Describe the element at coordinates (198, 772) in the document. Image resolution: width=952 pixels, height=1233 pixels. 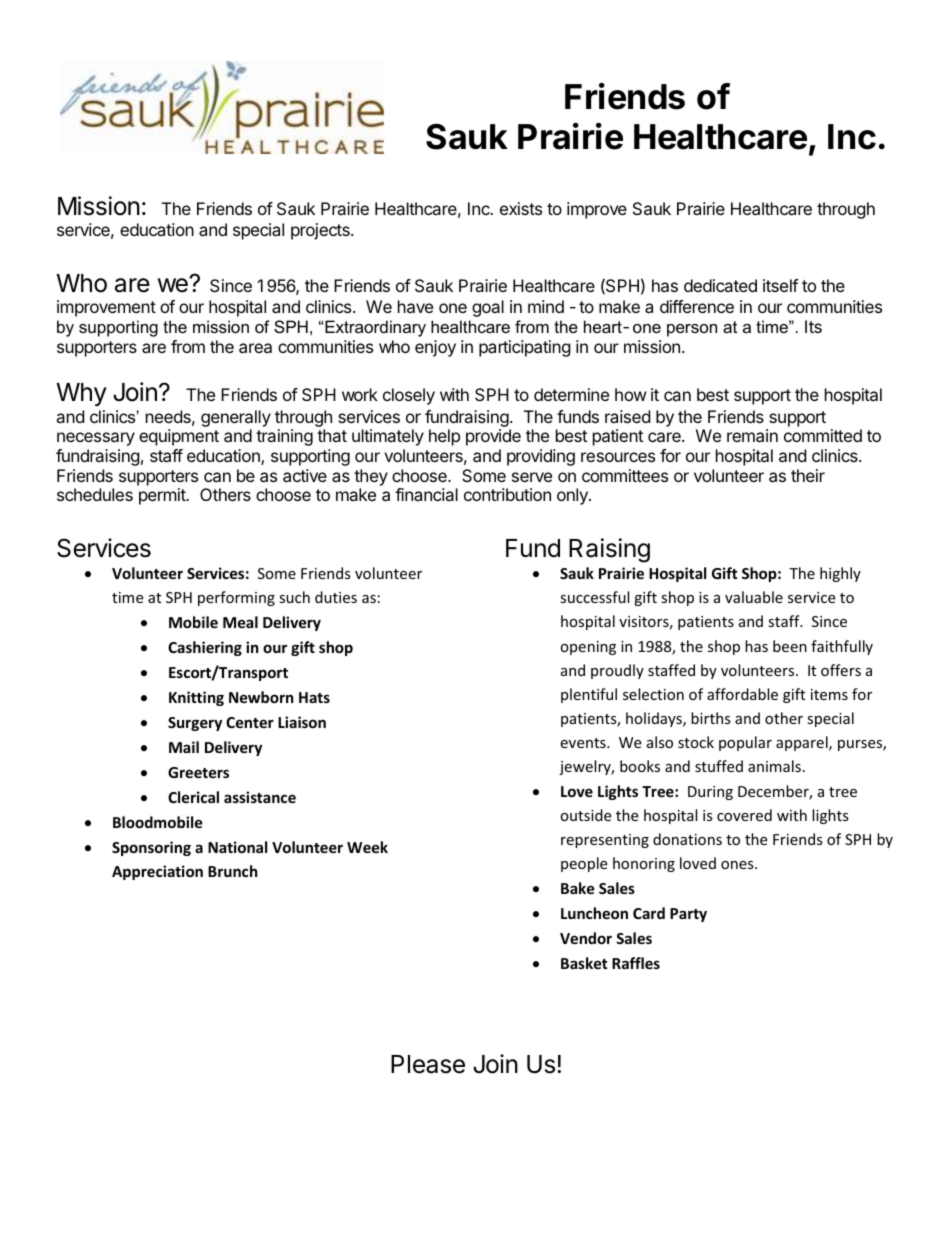
I see `Greeters` at that location.
